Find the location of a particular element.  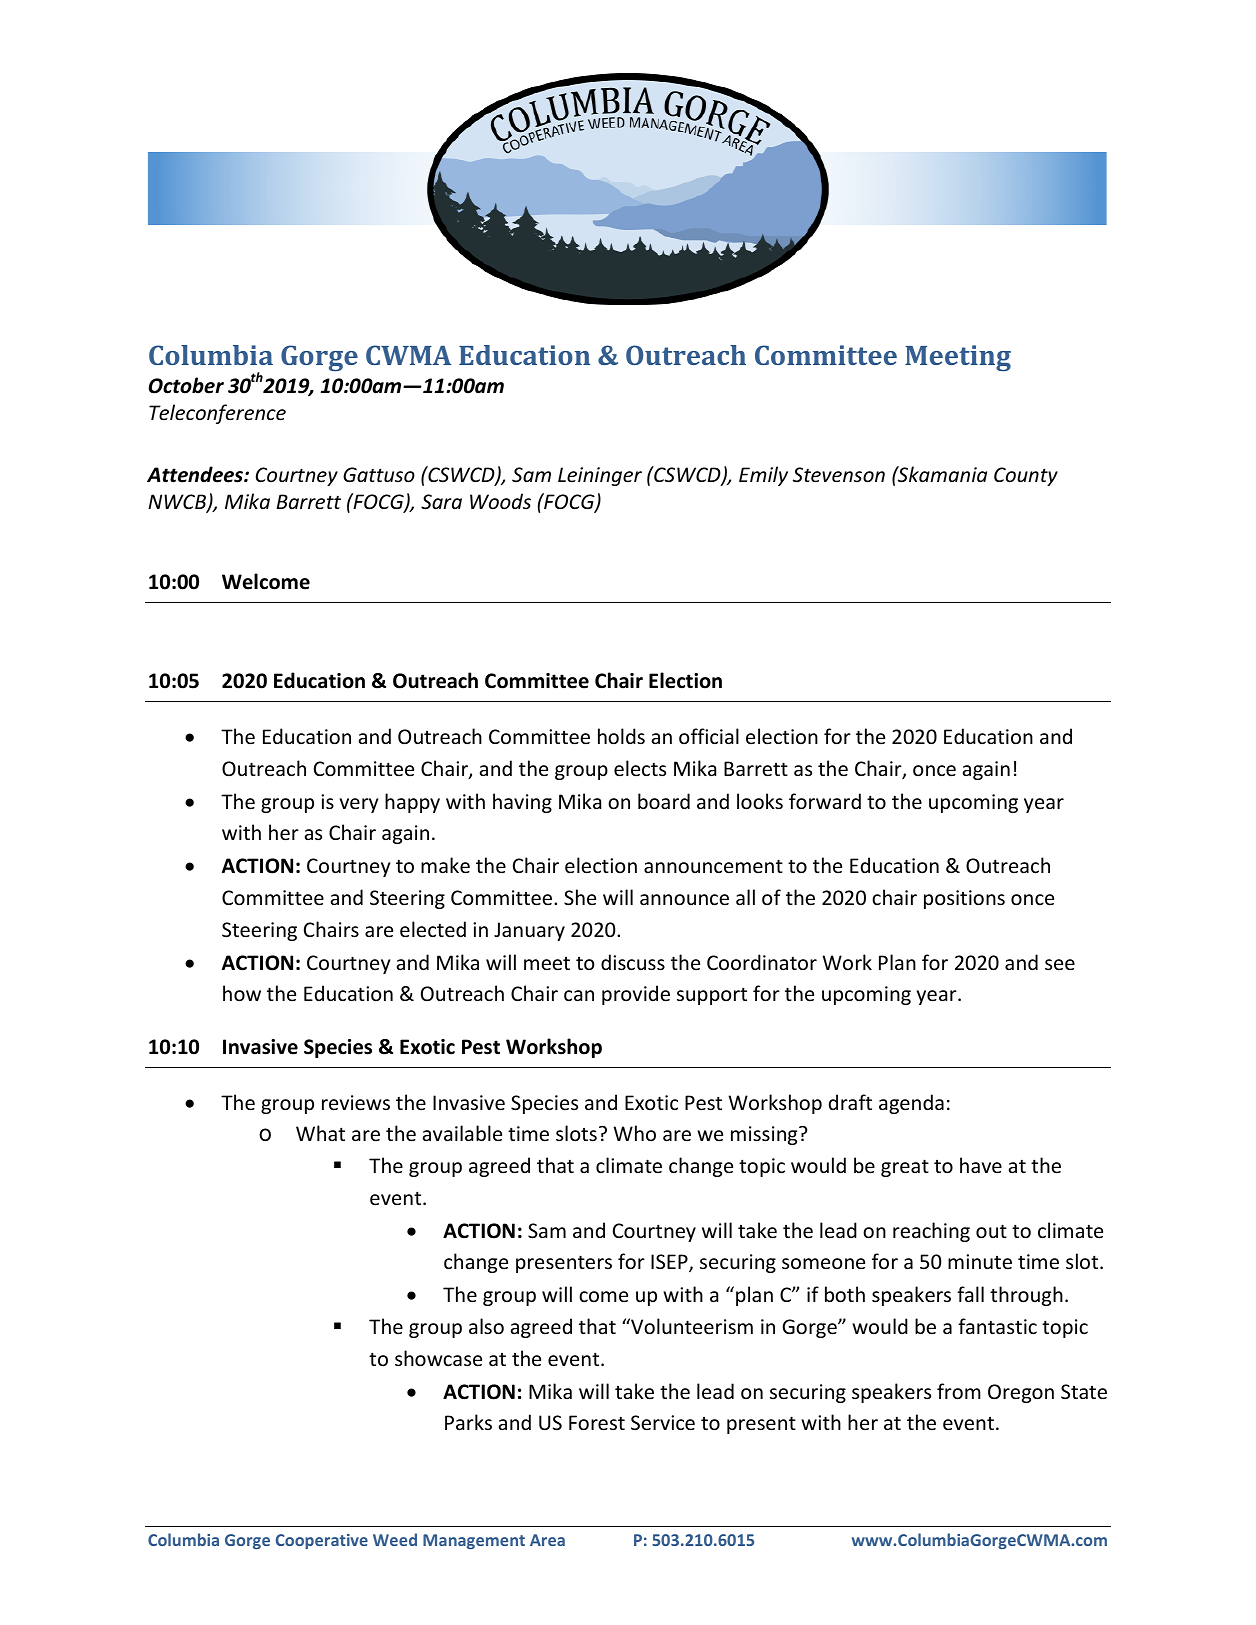

What is located at coordinates (320, 1133).
